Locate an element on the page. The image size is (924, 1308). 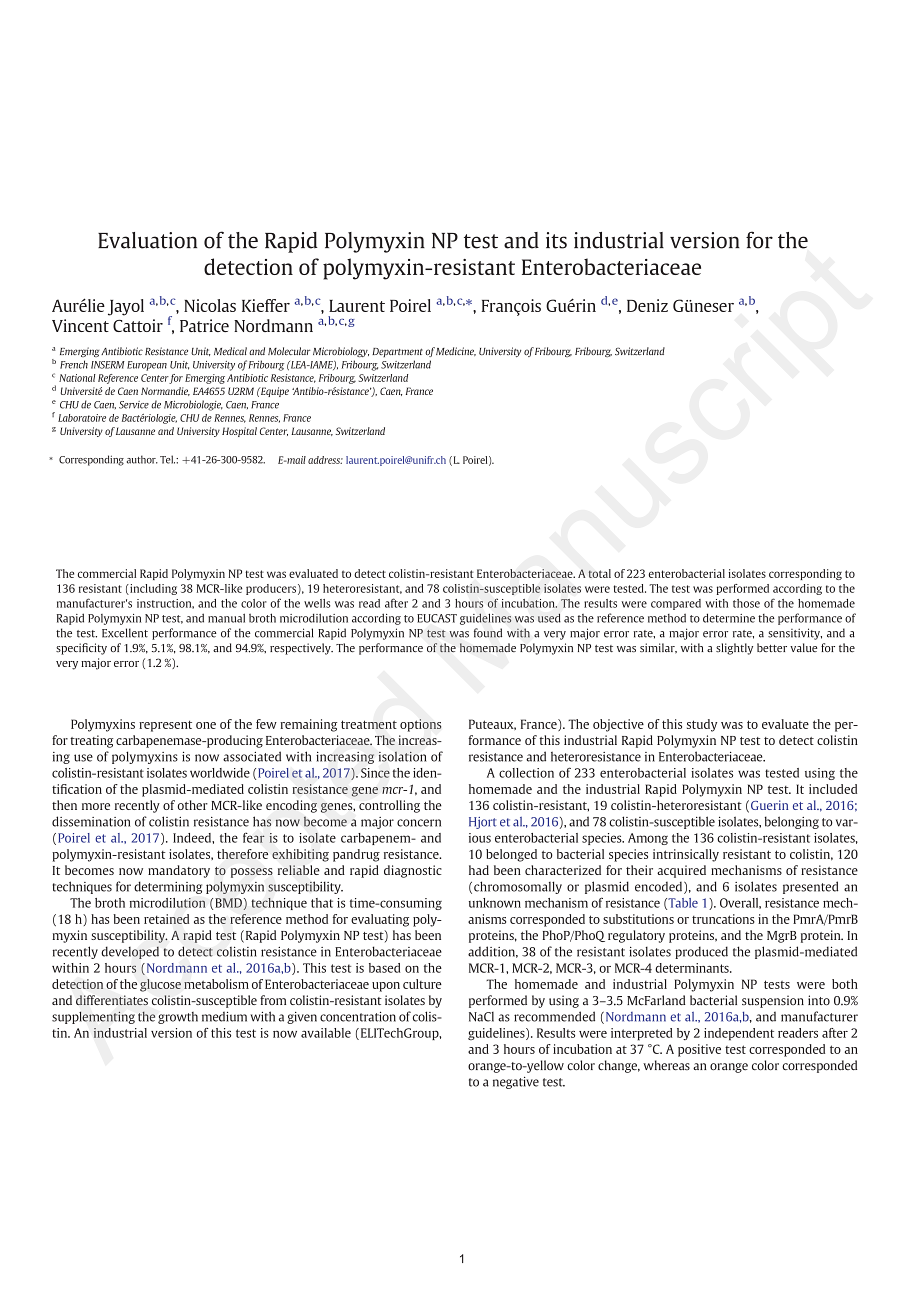
its is located at coordinates (556, 240).
